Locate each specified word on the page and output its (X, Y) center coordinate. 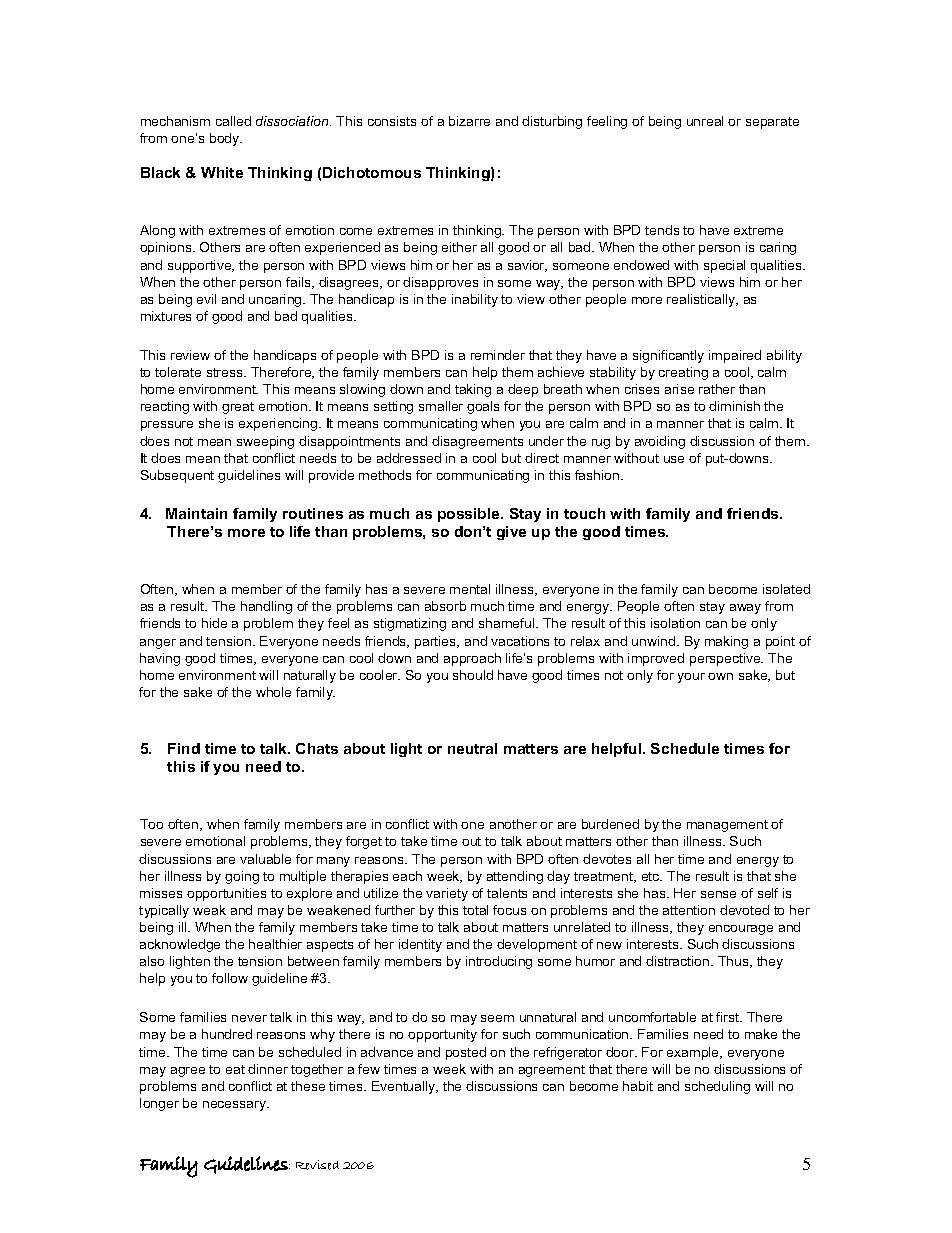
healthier (275, 944)
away (745, 609)
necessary (236, 1106)
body (226, 139)
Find (184, 748)
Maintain (196, 513)
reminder (498, 355)
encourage (741, 930)
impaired (735, 356)
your (691, 678)
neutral (472, 748)
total (475, 910)
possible (470, 515)
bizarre (469, 121)
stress (226, 372)
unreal (705, 121)
